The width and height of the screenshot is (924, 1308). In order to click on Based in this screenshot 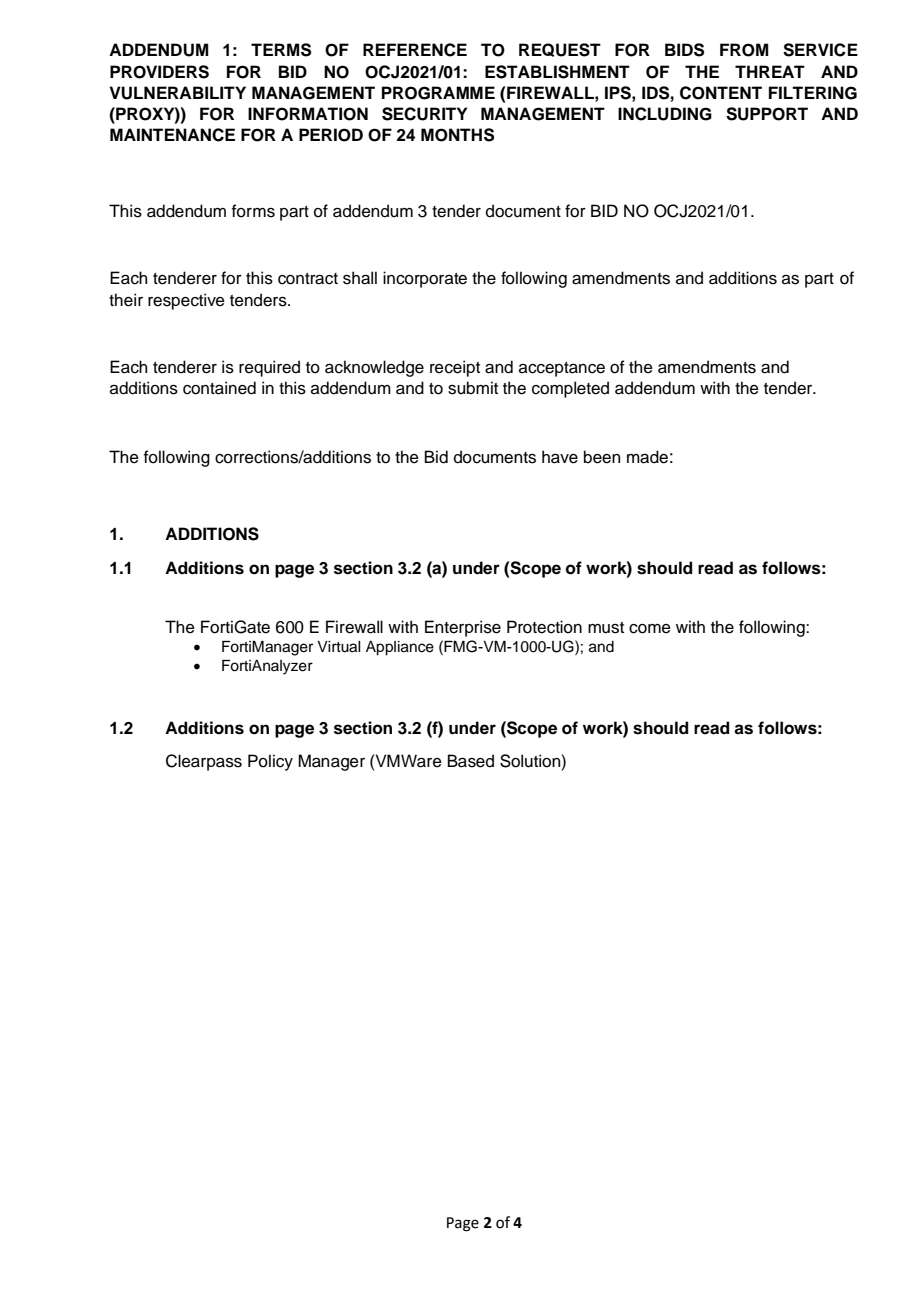, I will do `click(471, 761)`.
